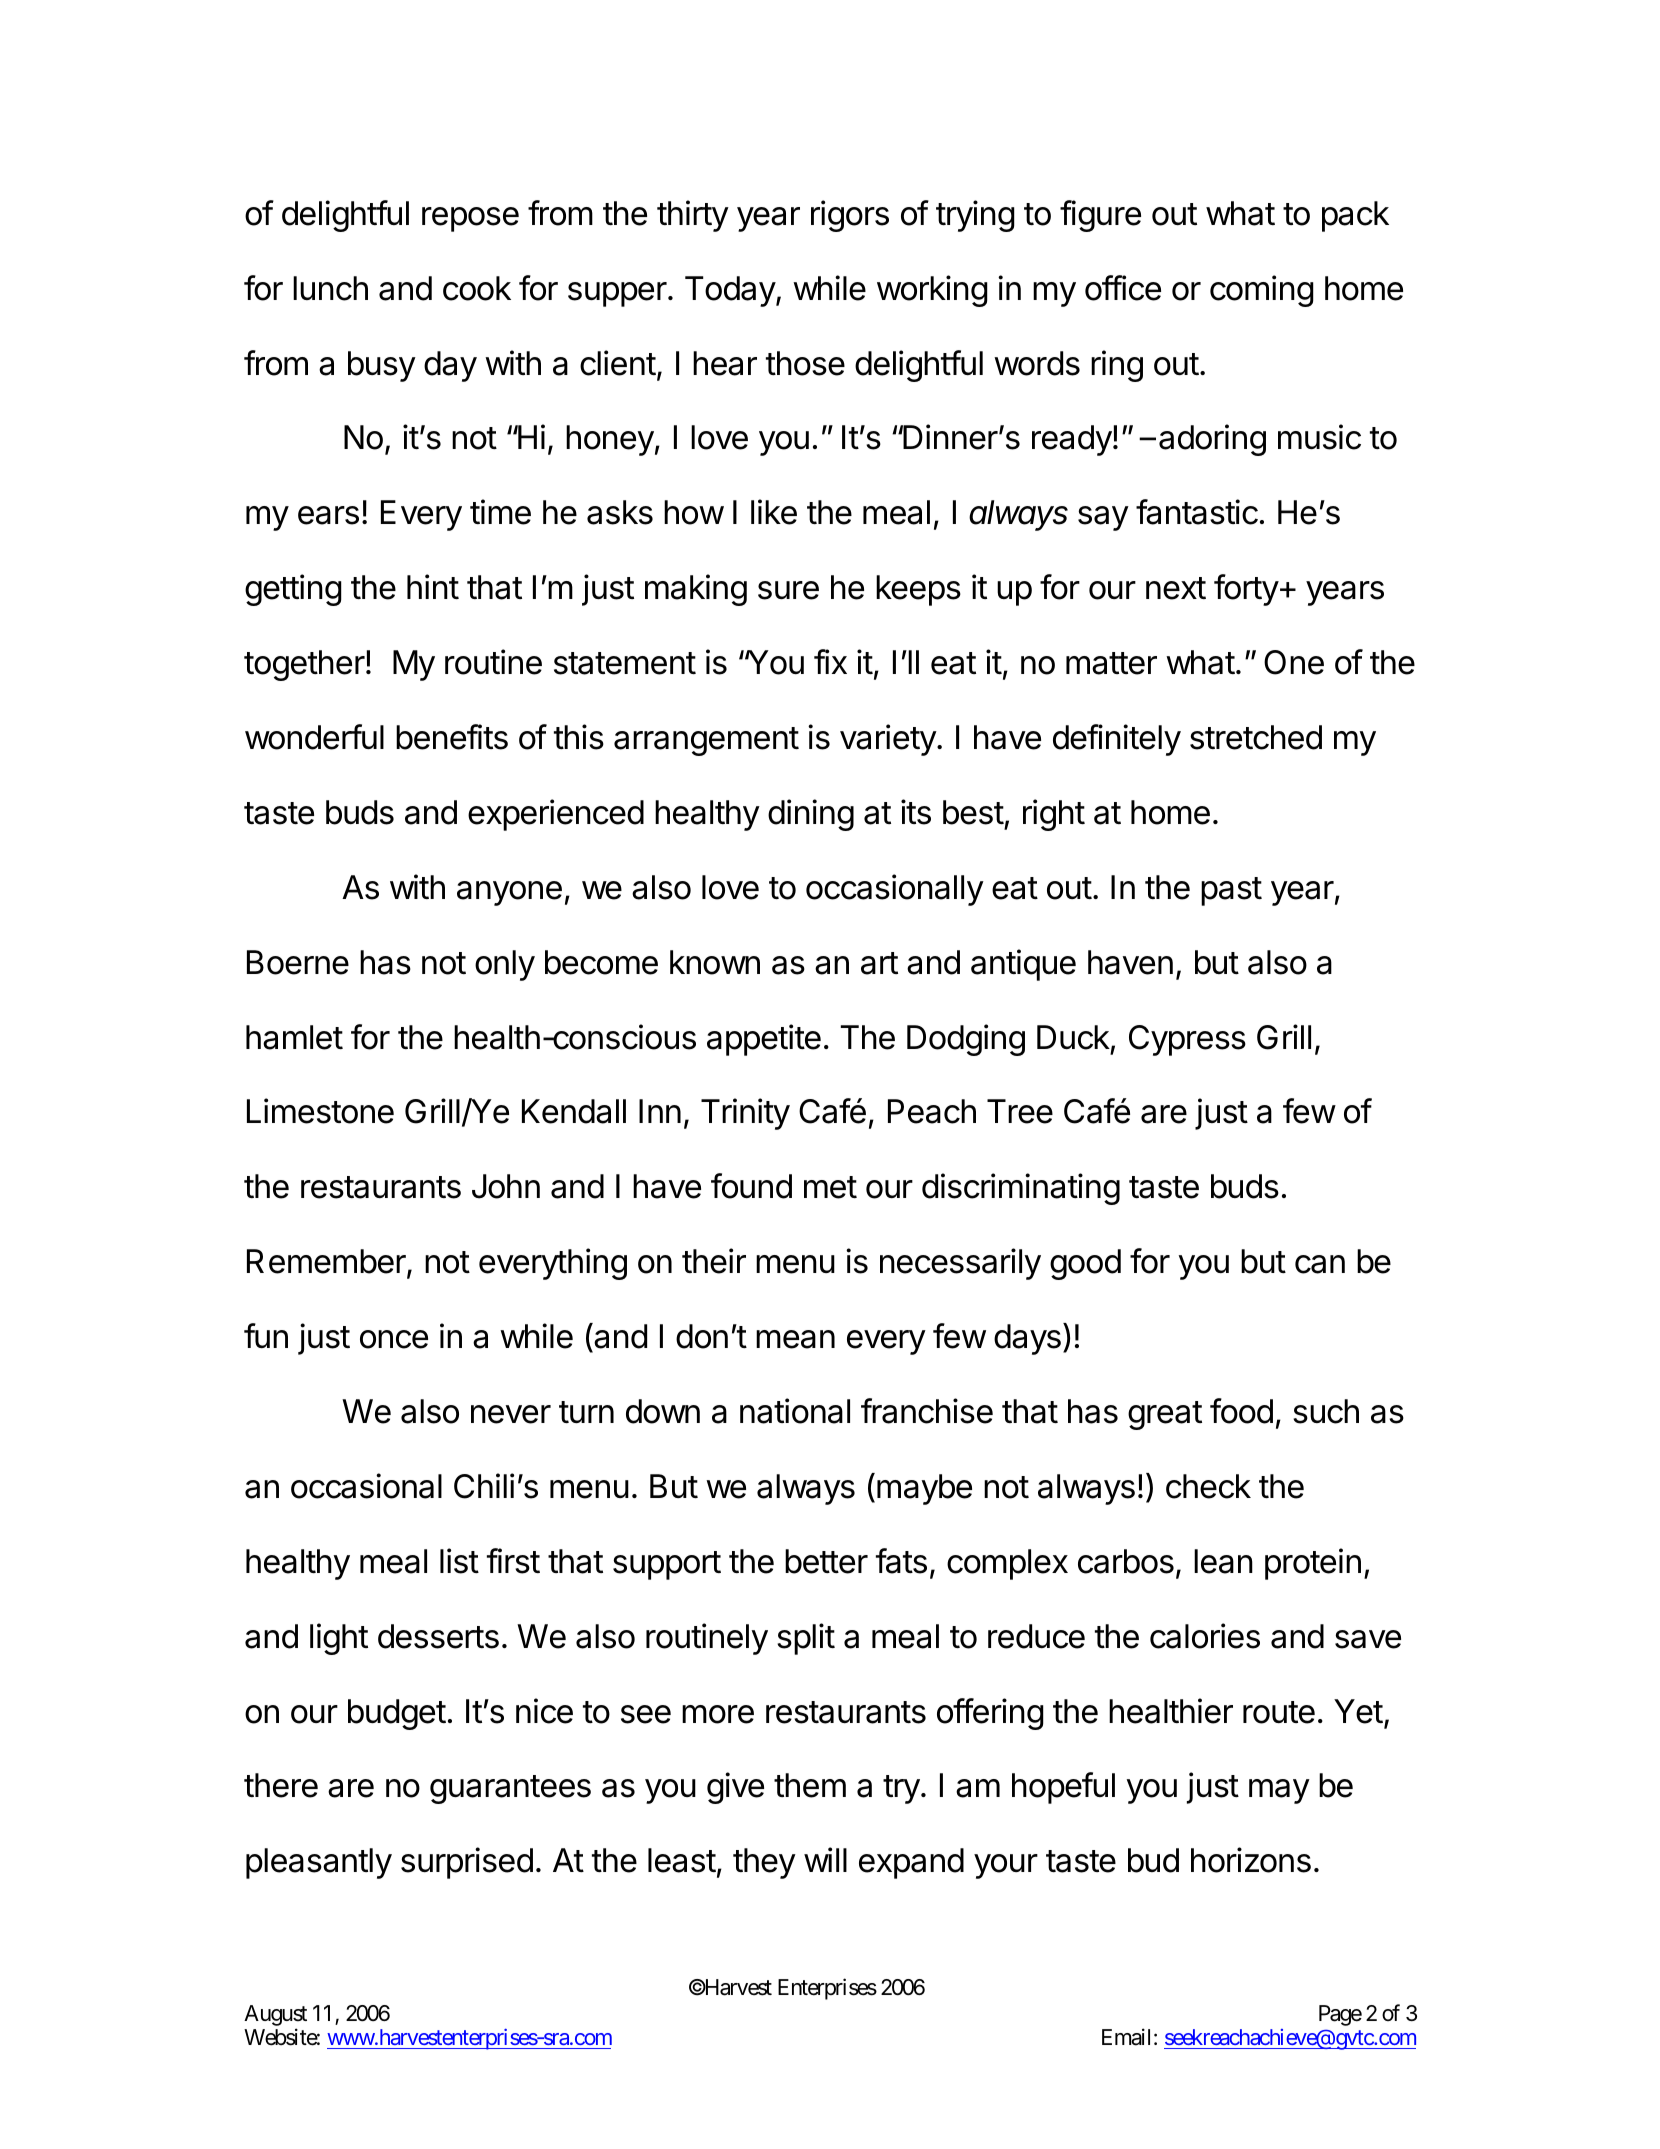 Image resolution: width=1660 pixels, height=2149 pixels. Describe the element at coordinates (467, 1863) in the image. I see `surprised` at that location.
